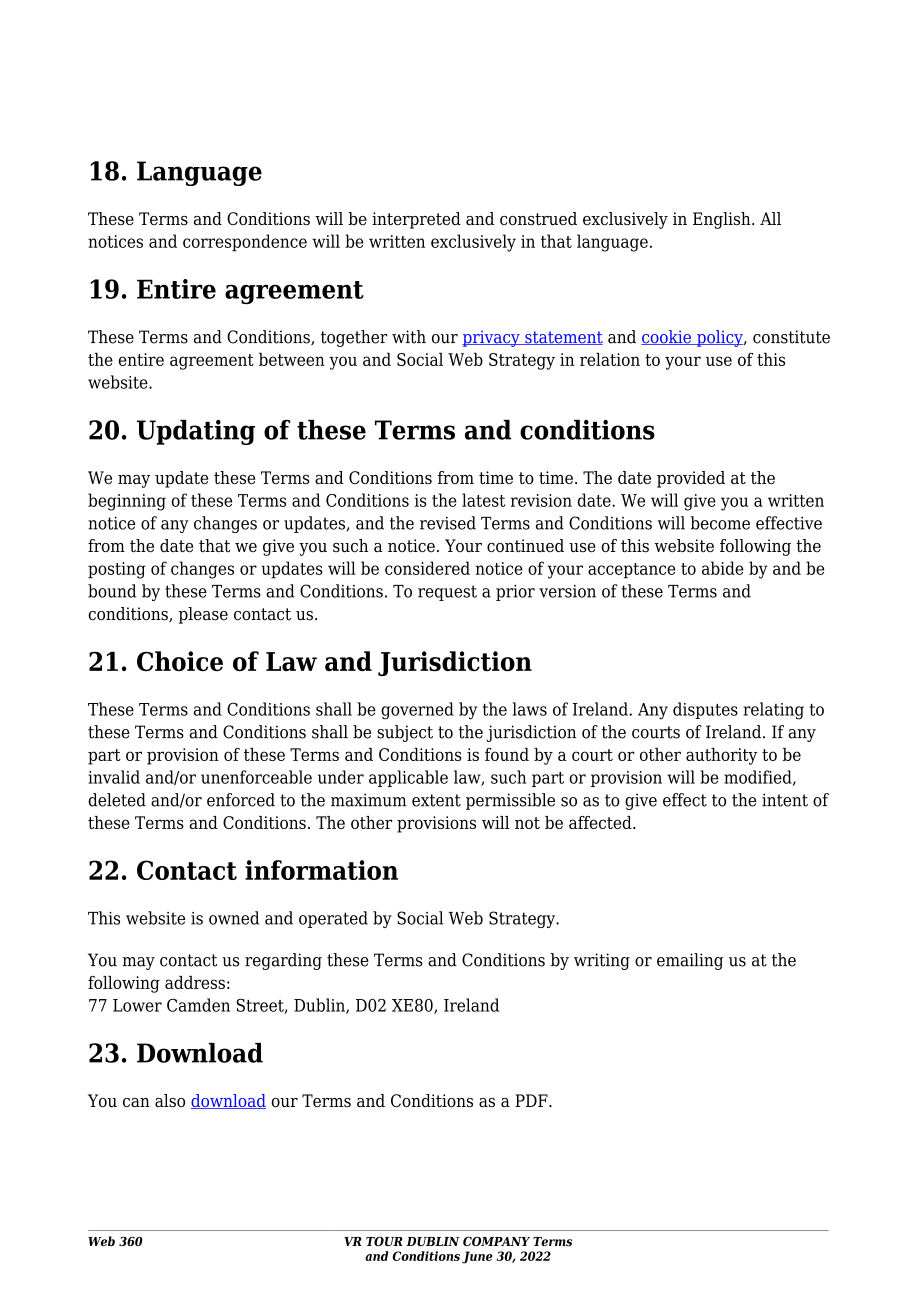  I want to click on beginning, so click(127, 502).
